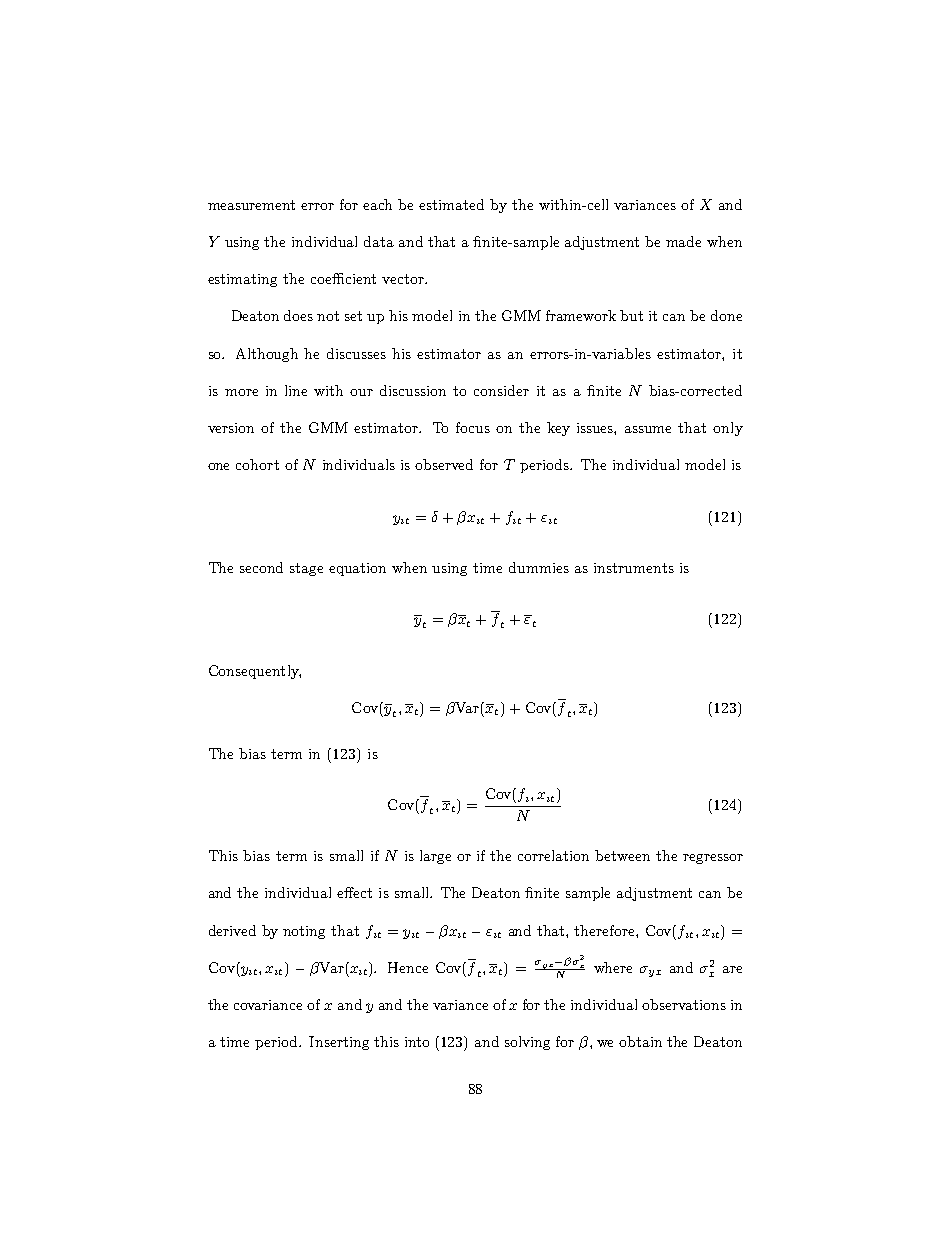 The width and height of the page is (952, 1233). Describe the element at coordinates (339, 1043) in the page. I see `Inserting` at that location.
